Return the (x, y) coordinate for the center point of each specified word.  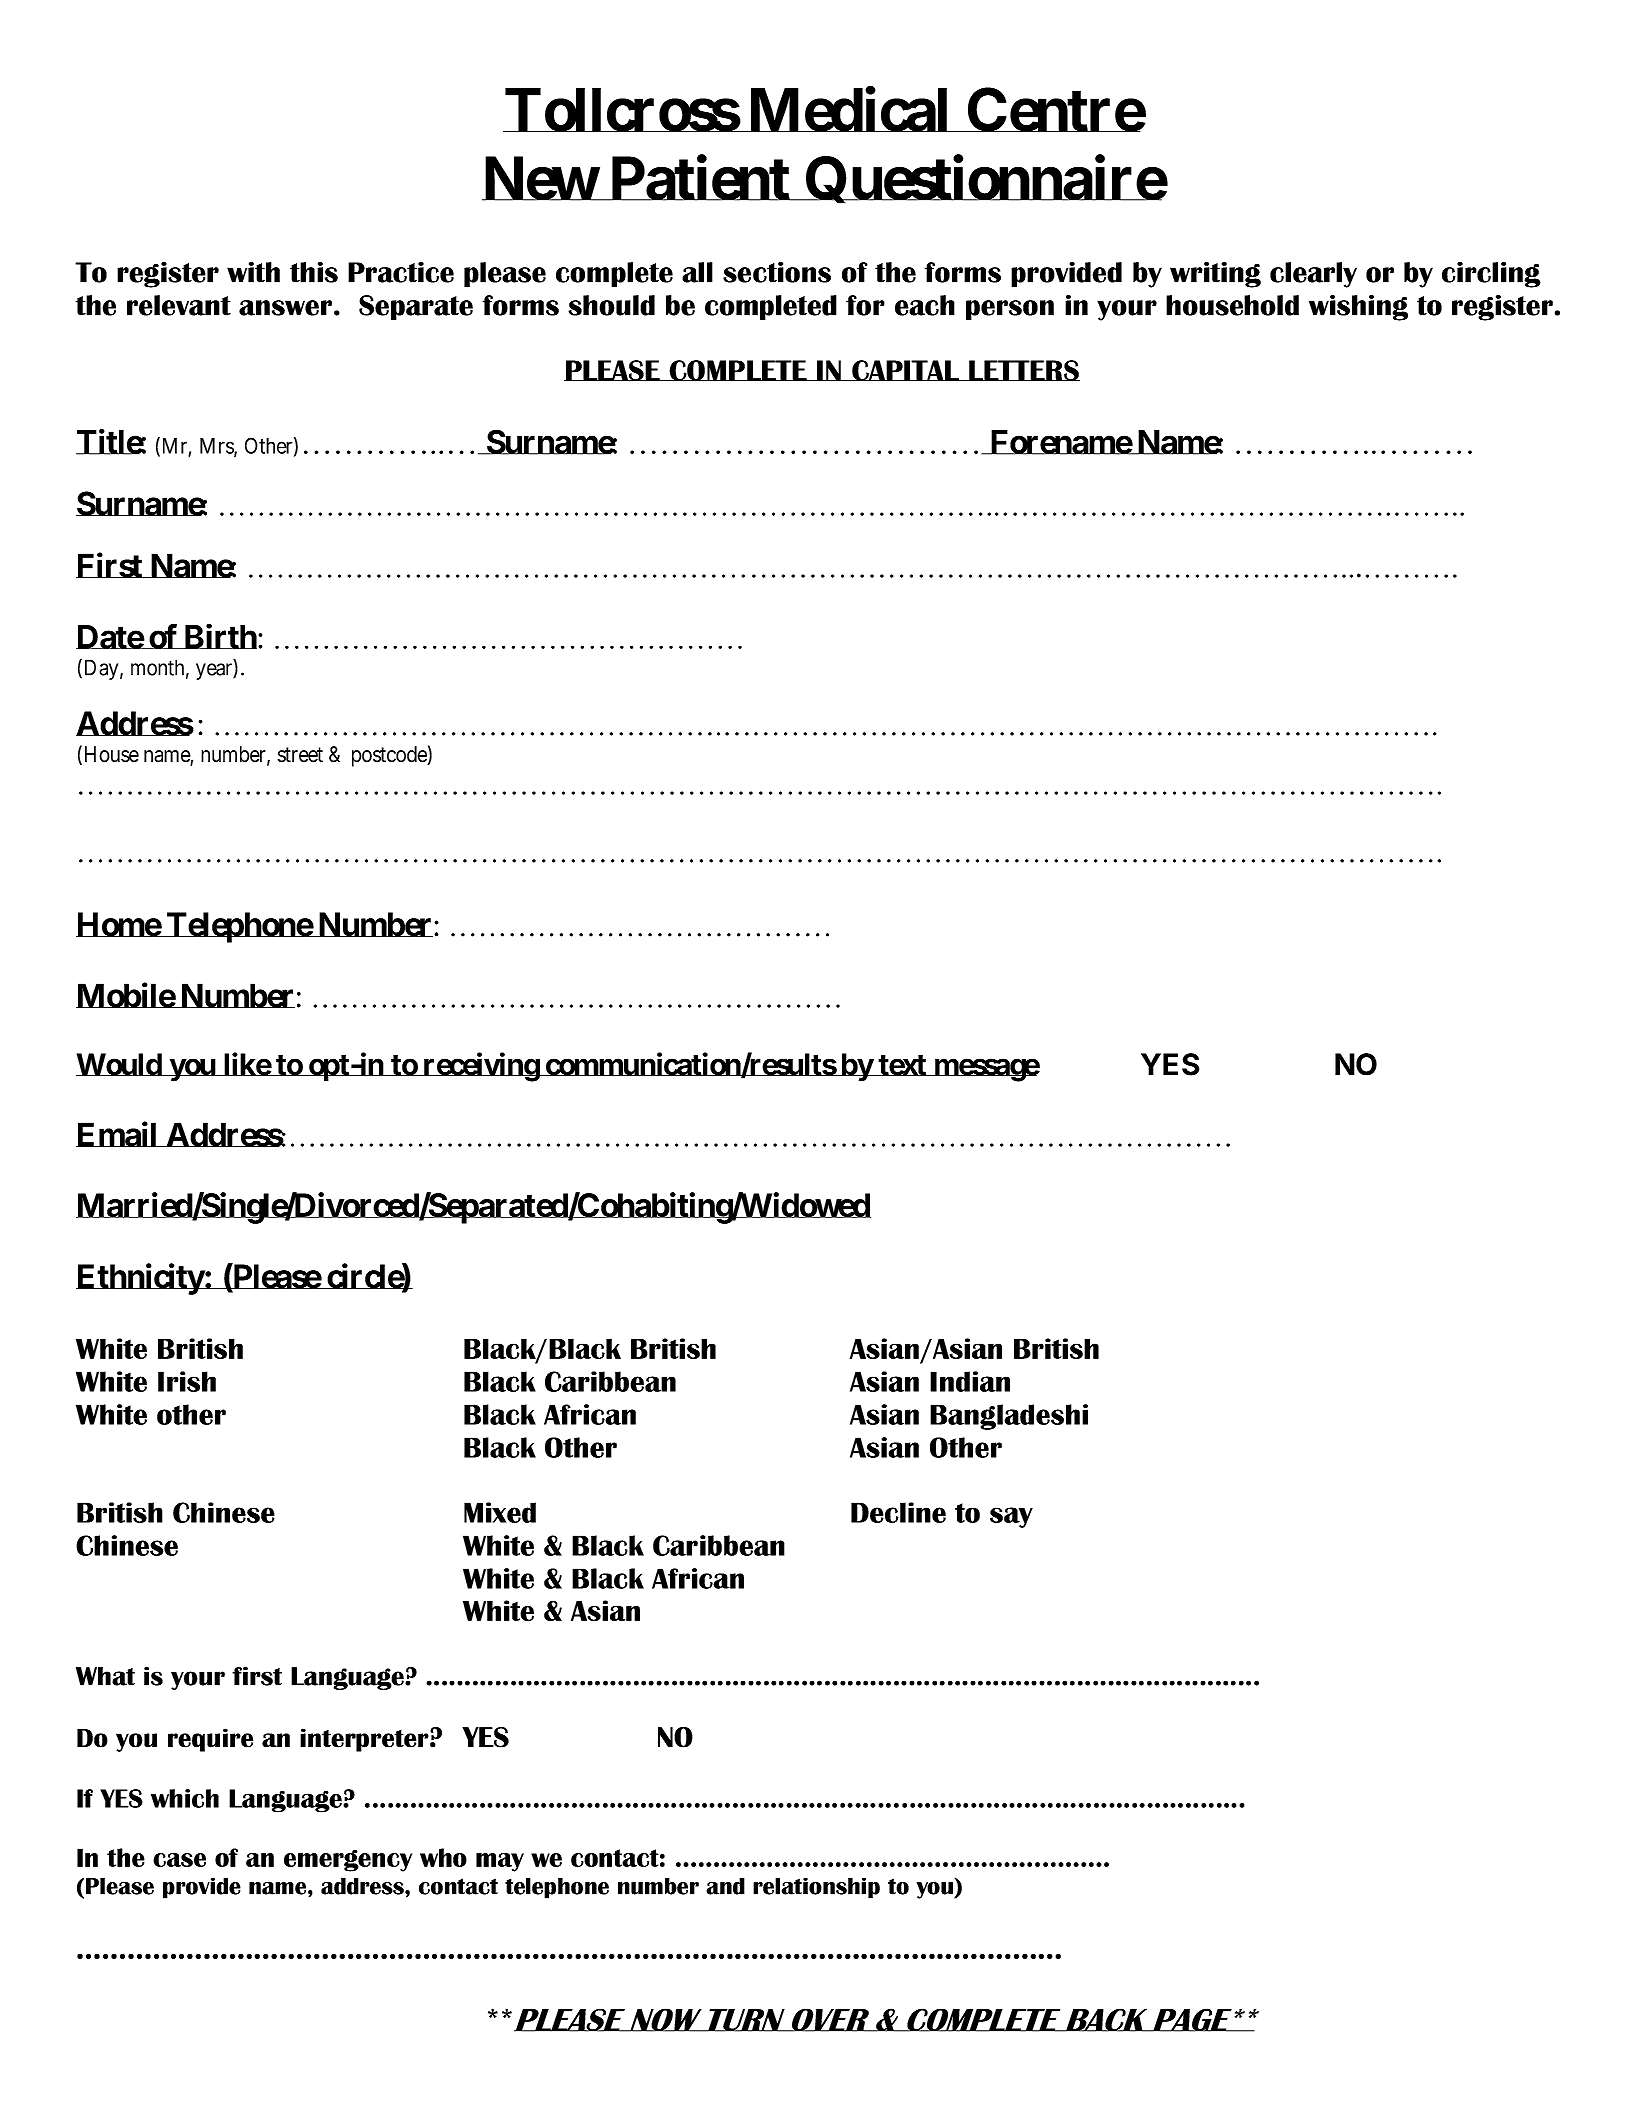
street (300, 755)
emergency (348, 1861)
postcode (390, 756)
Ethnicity (140, 1279)
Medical (848, 110)
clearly (1313, 275)
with (253, 272)
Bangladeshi (1009, 1417)
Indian (970, 1381)
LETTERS (1023, 370)
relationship (816, 1888)
